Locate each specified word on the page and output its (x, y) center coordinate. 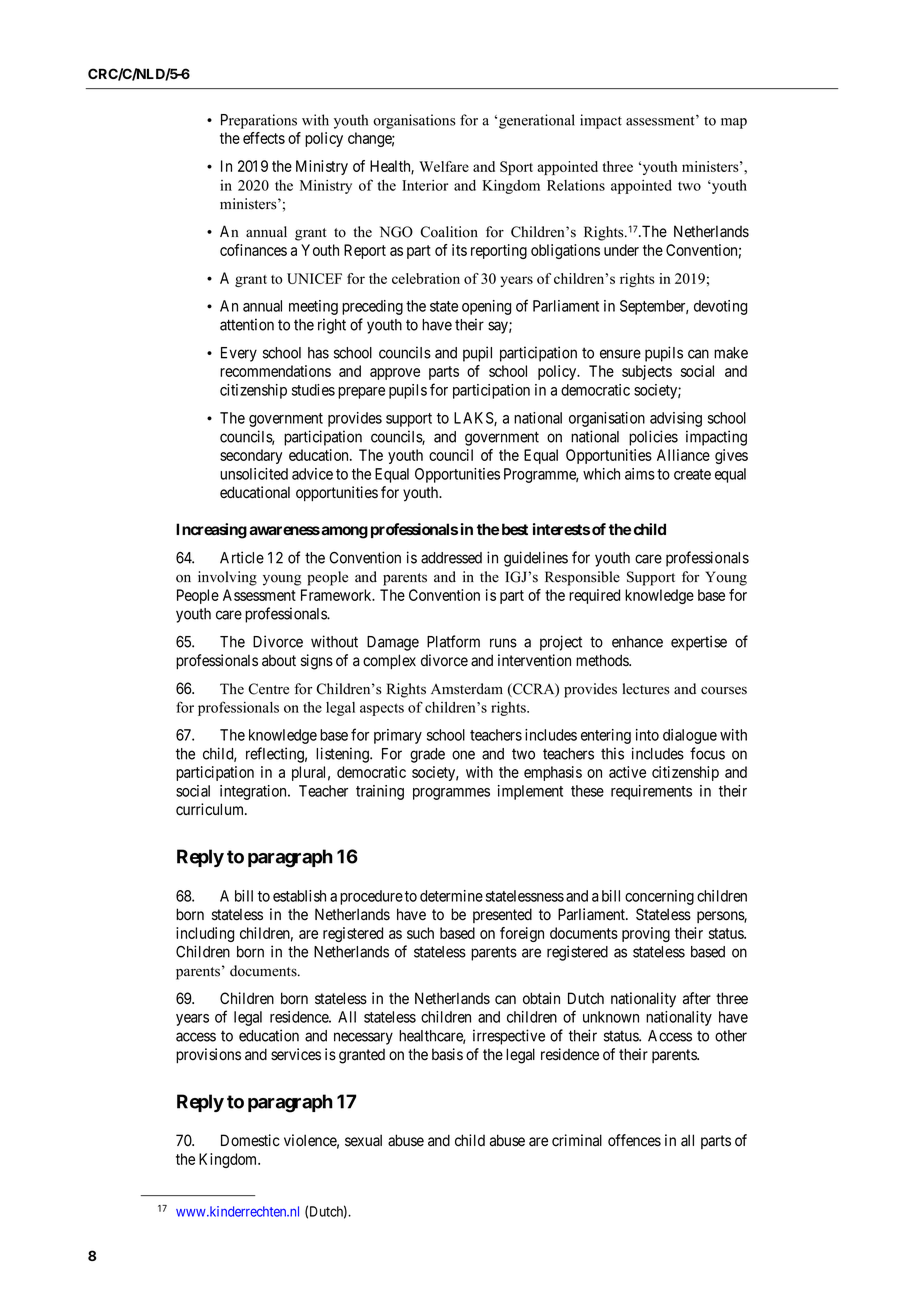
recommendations (275, 371)
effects (264, 138)
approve (395, 374)
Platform (453, 641)
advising (676, 419)
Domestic (250, 1140)
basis (447, 1054)
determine (451, 896)
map (734, 123)
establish (299, 896)
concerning (659, 897)
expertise (699, 643)
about (279, 660)
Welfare (444, 166)
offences (634, 1140)
